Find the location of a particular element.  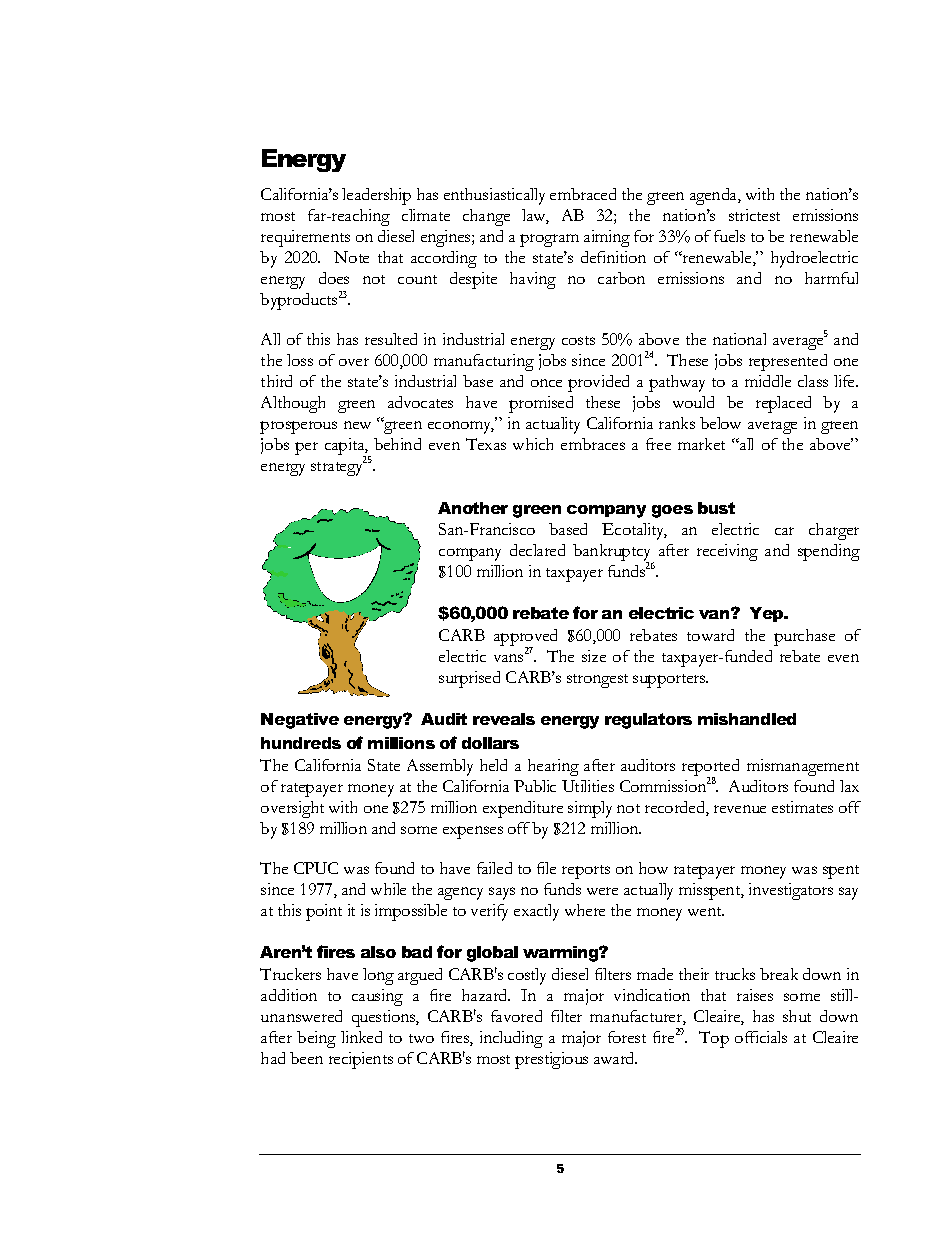

linked is located at coordinates (361, 1037).
